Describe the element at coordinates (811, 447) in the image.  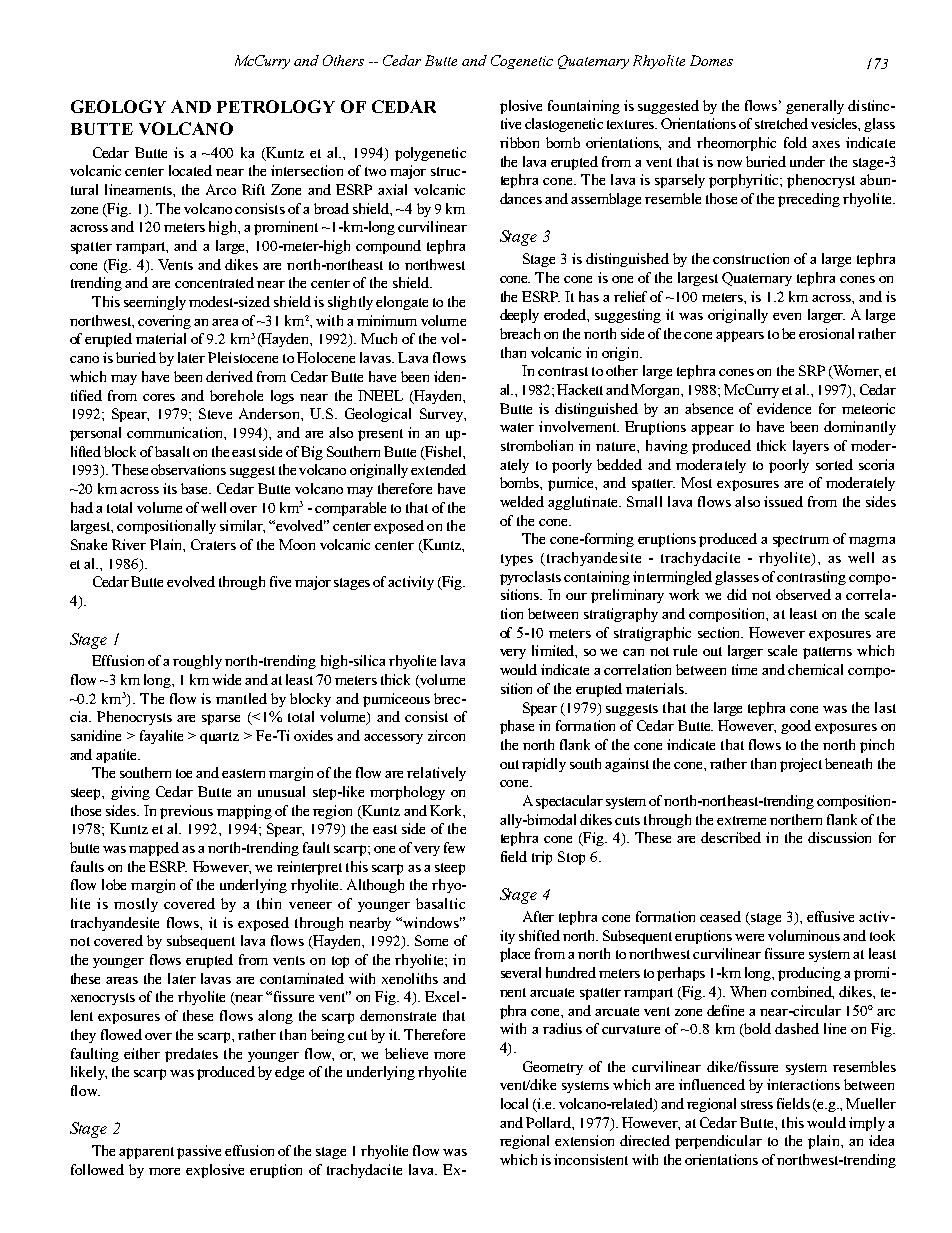
I see `layers` at that location.
